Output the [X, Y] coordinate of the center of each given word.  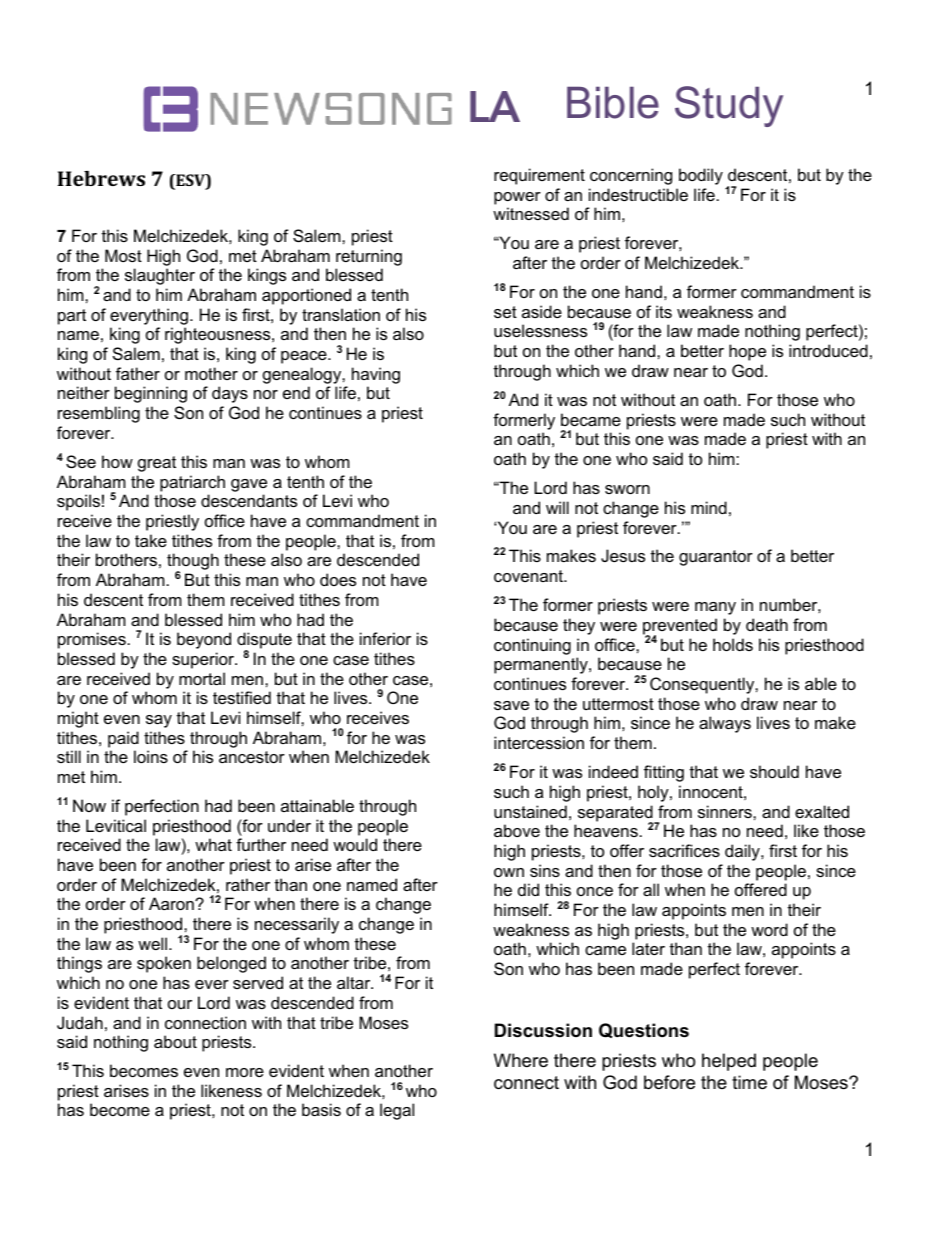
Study [729, 106]
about [175, 1041]
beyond [204, 640]
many [715, 608]
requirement [539, 176]
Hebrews [101, 178]
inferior [385, 638]
